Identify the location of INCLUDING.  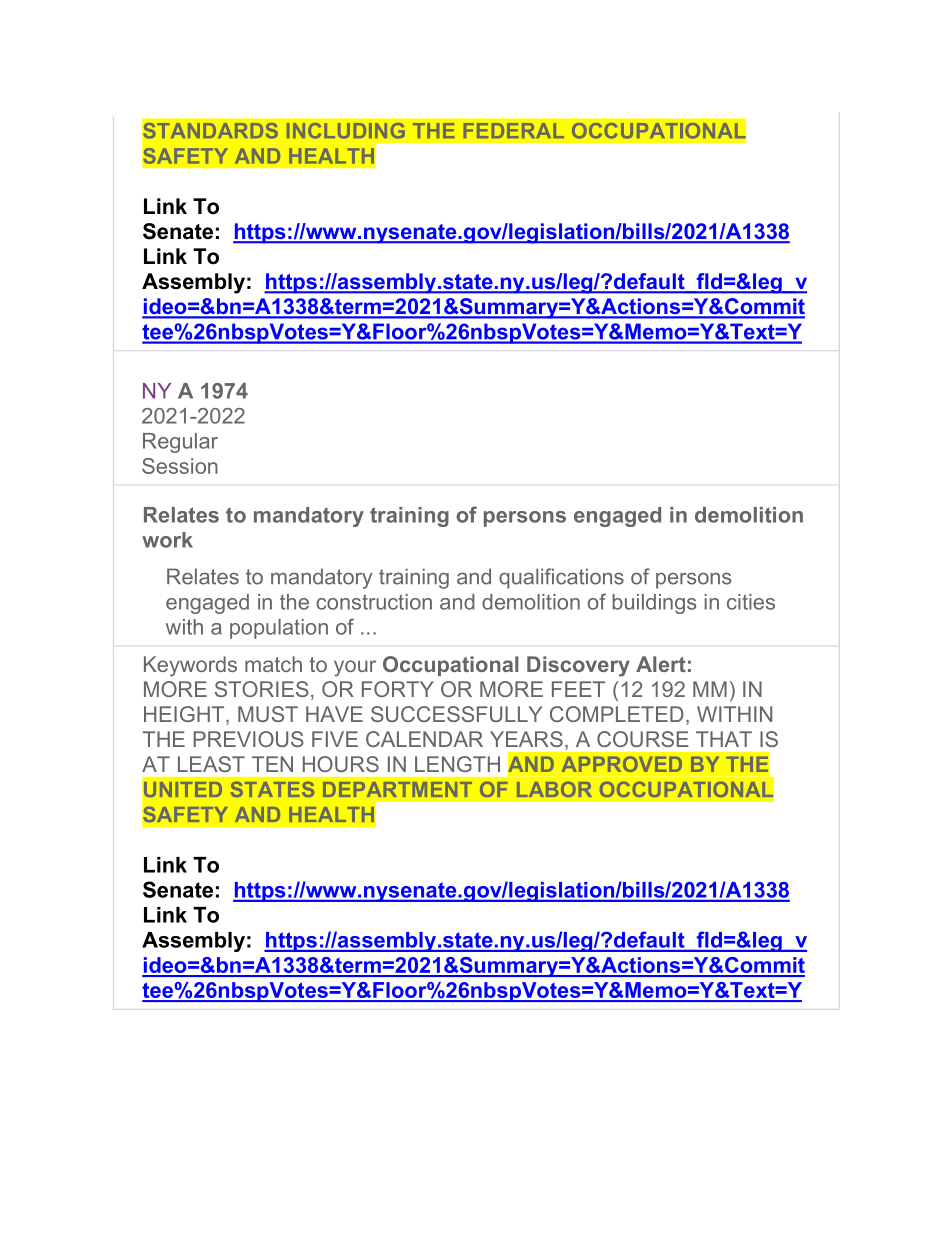
(346, 131).
